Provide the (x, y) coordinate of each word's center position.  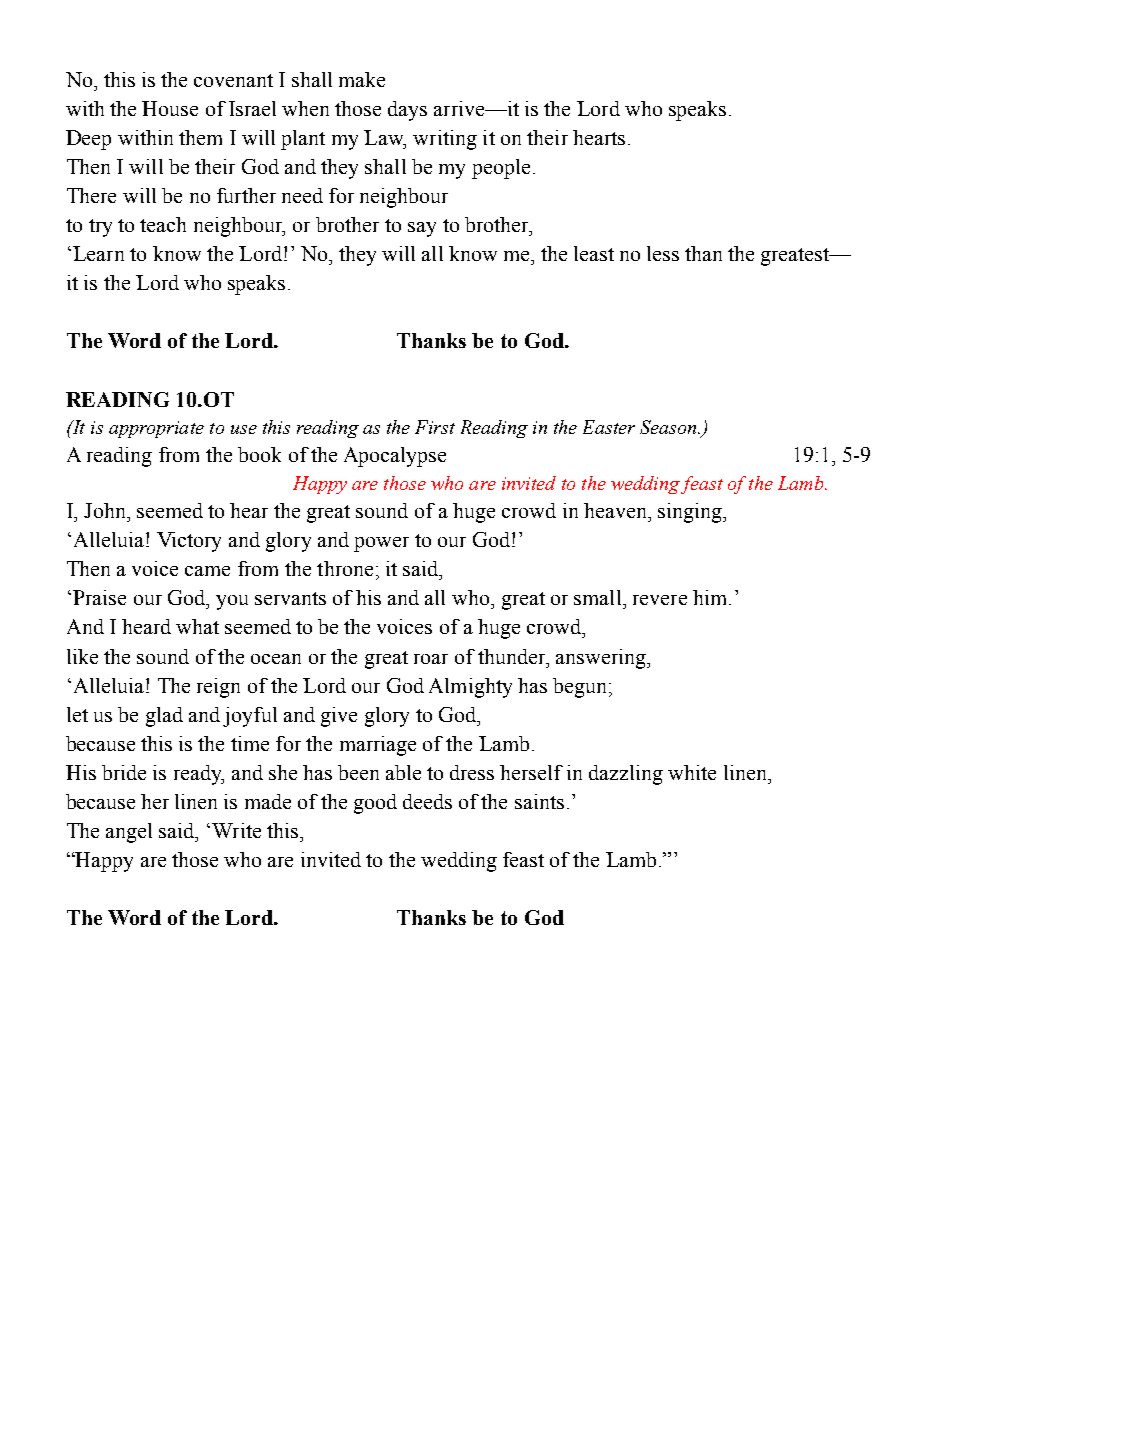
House (170, 108)
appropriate (156, 429)
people (501, 169)
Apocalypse (395, 457)
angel (129, 833)
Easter (609, 427)
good (375, 804)
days (407, 111)
